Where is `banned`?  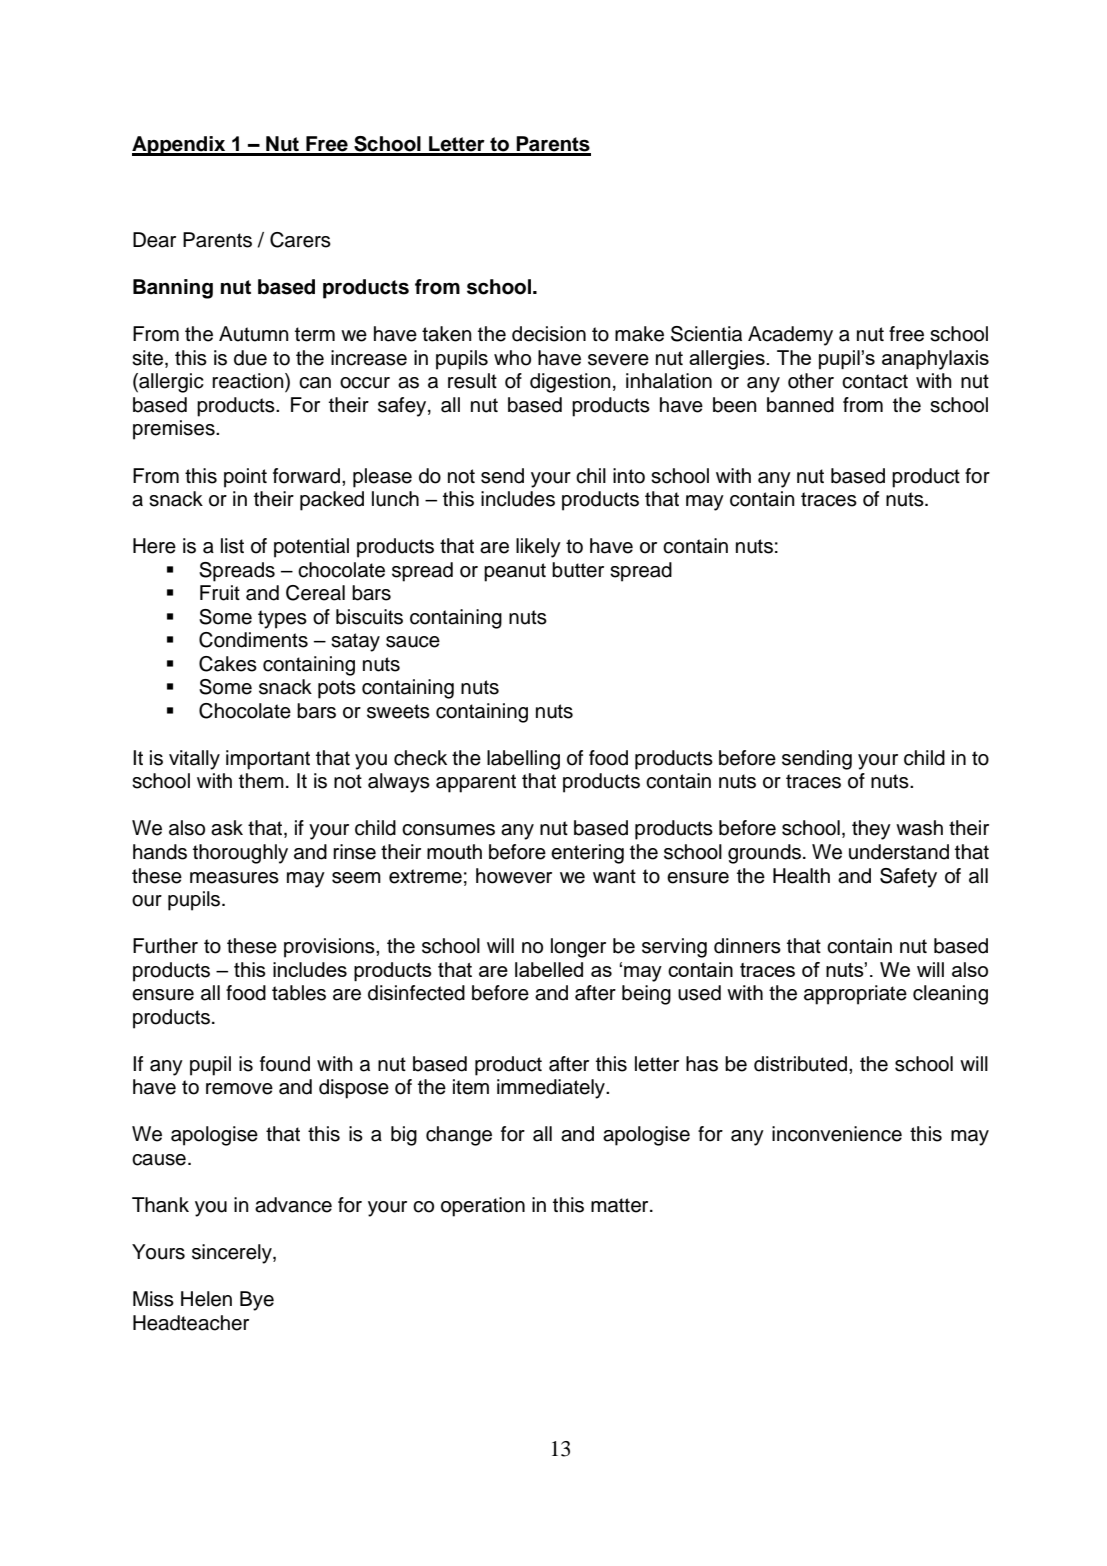
banned is located at coordinates (800, 405).
